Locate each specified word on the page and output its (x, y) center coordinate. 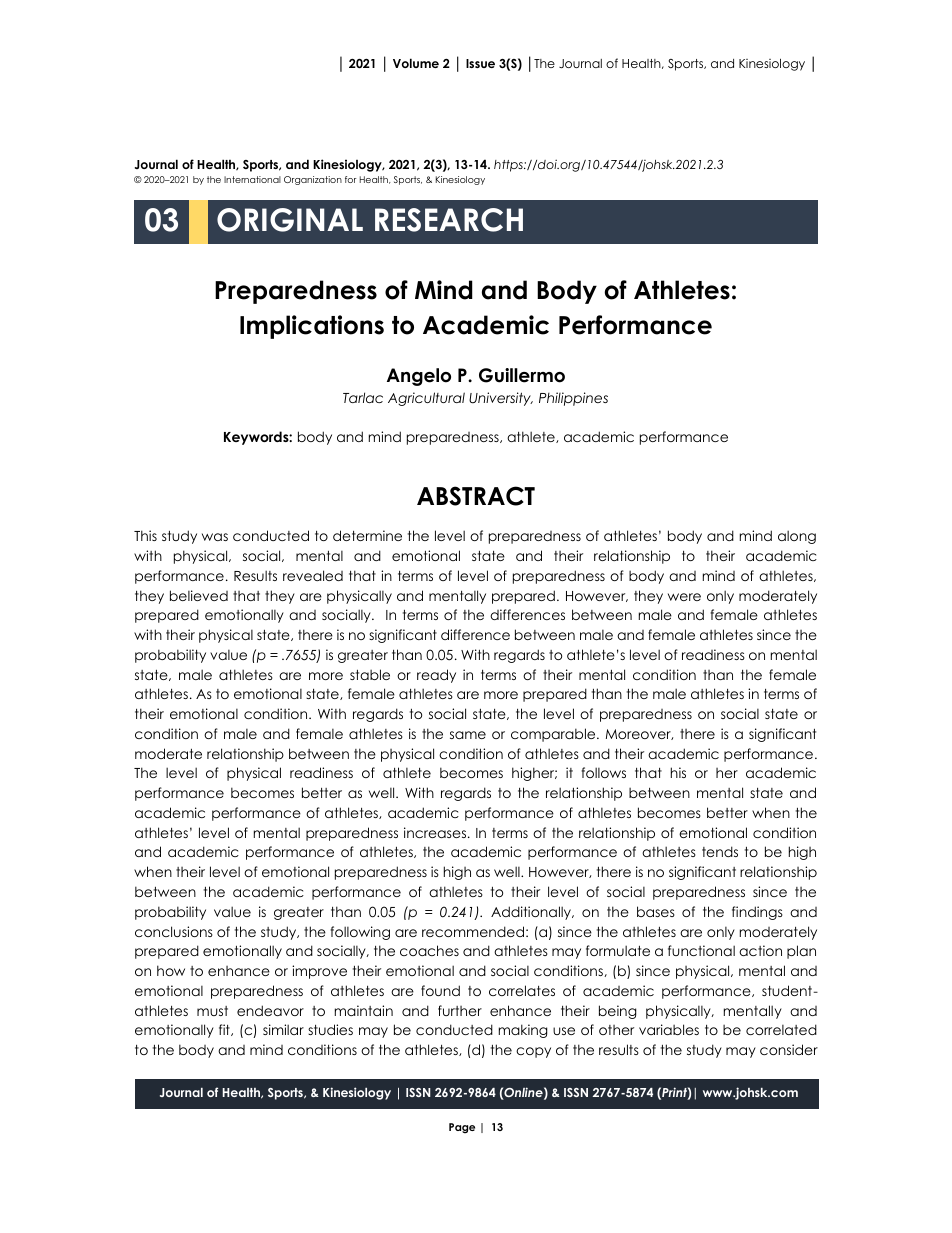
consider (789, 1049)
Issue (480, 63)
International (252, 179)
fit (225, 1030)
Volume (416, 63)
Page (462, 1128)
